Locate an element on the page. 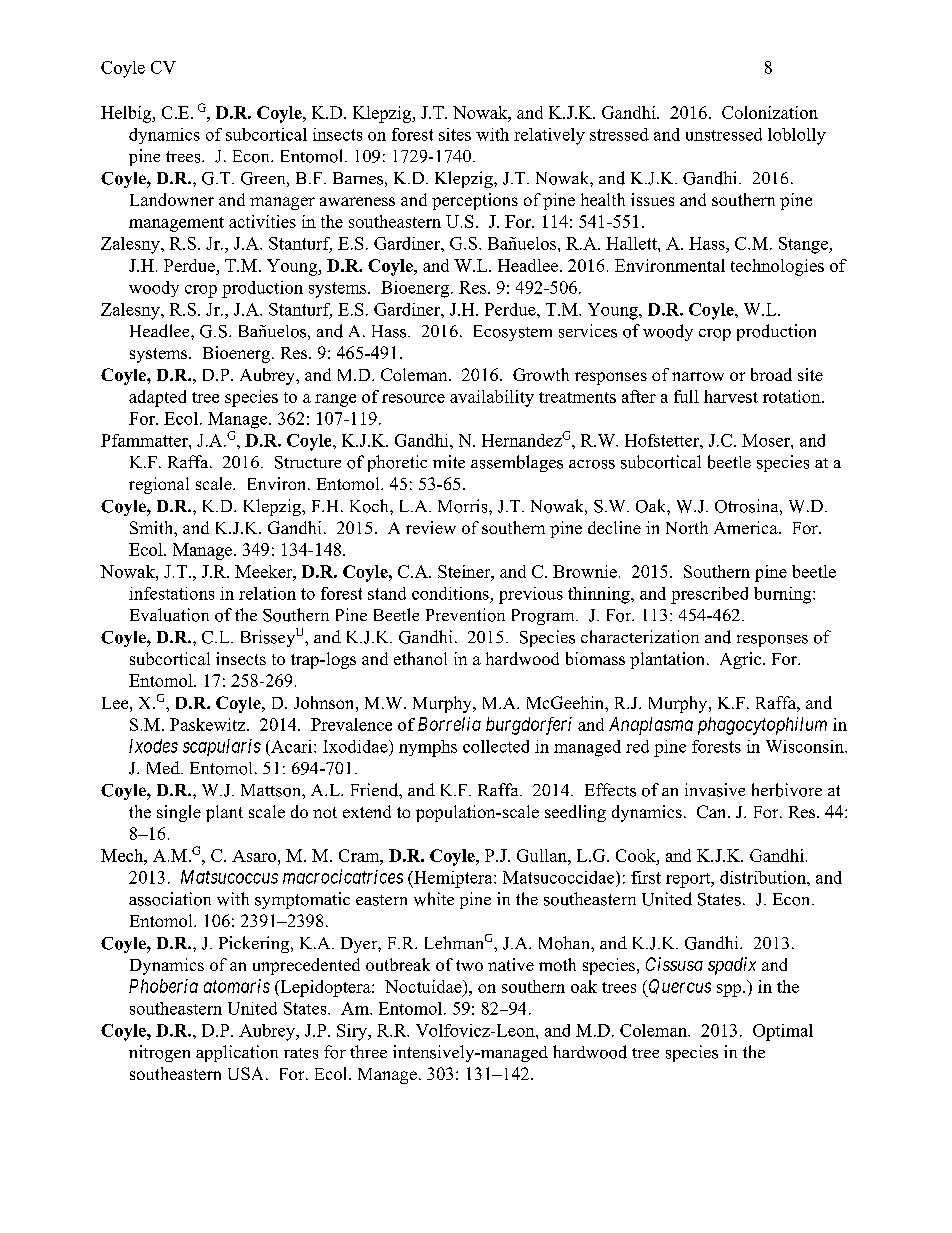 The width and height of the document is (952, 1233). collected is located at coordinates (496, 746).
